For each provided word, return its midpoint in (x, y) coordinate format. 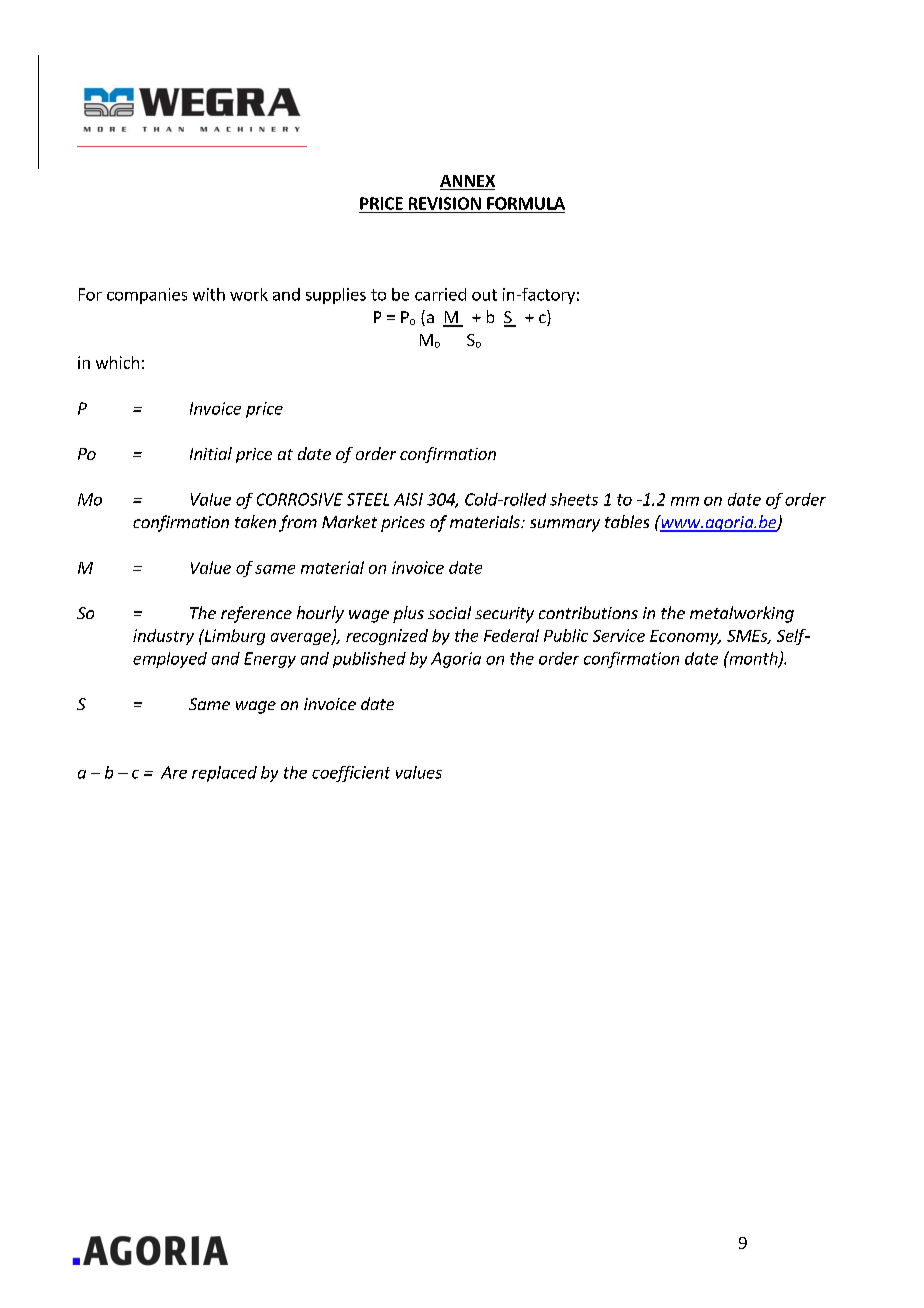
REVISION (445, 203)
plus (408, 614)
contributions (588, 612)
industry (163, 637)
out (484, 295)
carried (440, 294)
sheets (574, 499)
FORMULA (526, 203)
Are (174, 772)
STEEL (368, 499)
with (209, 294)
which (117, 362)
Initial (211, 453)
